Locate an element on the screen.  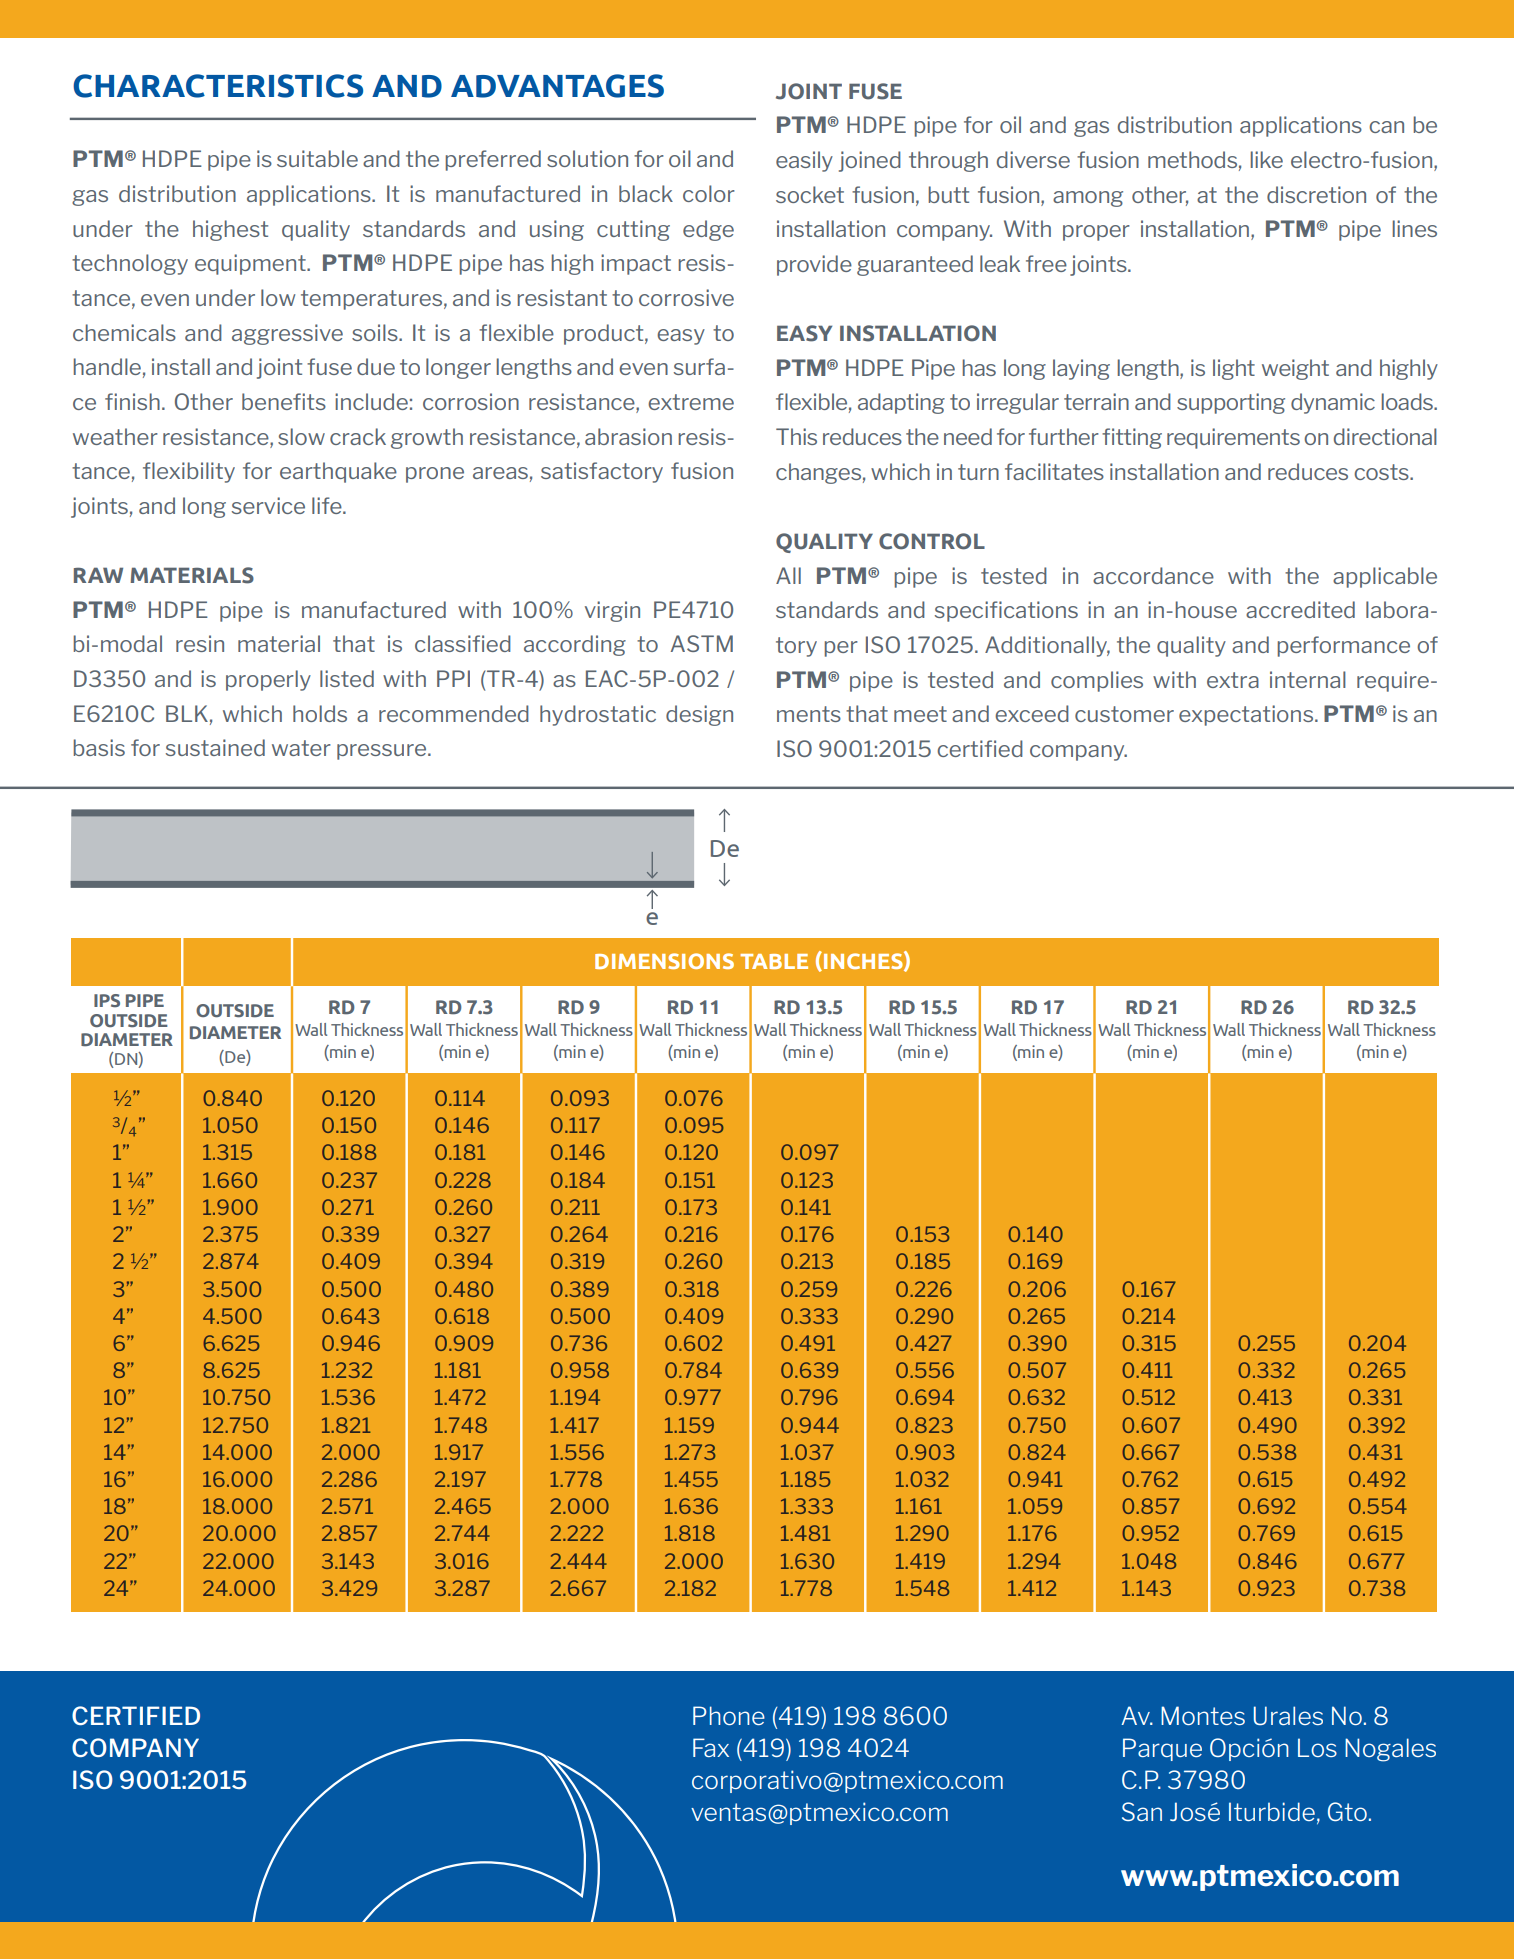
resin is located at coordinates (200, 643).
